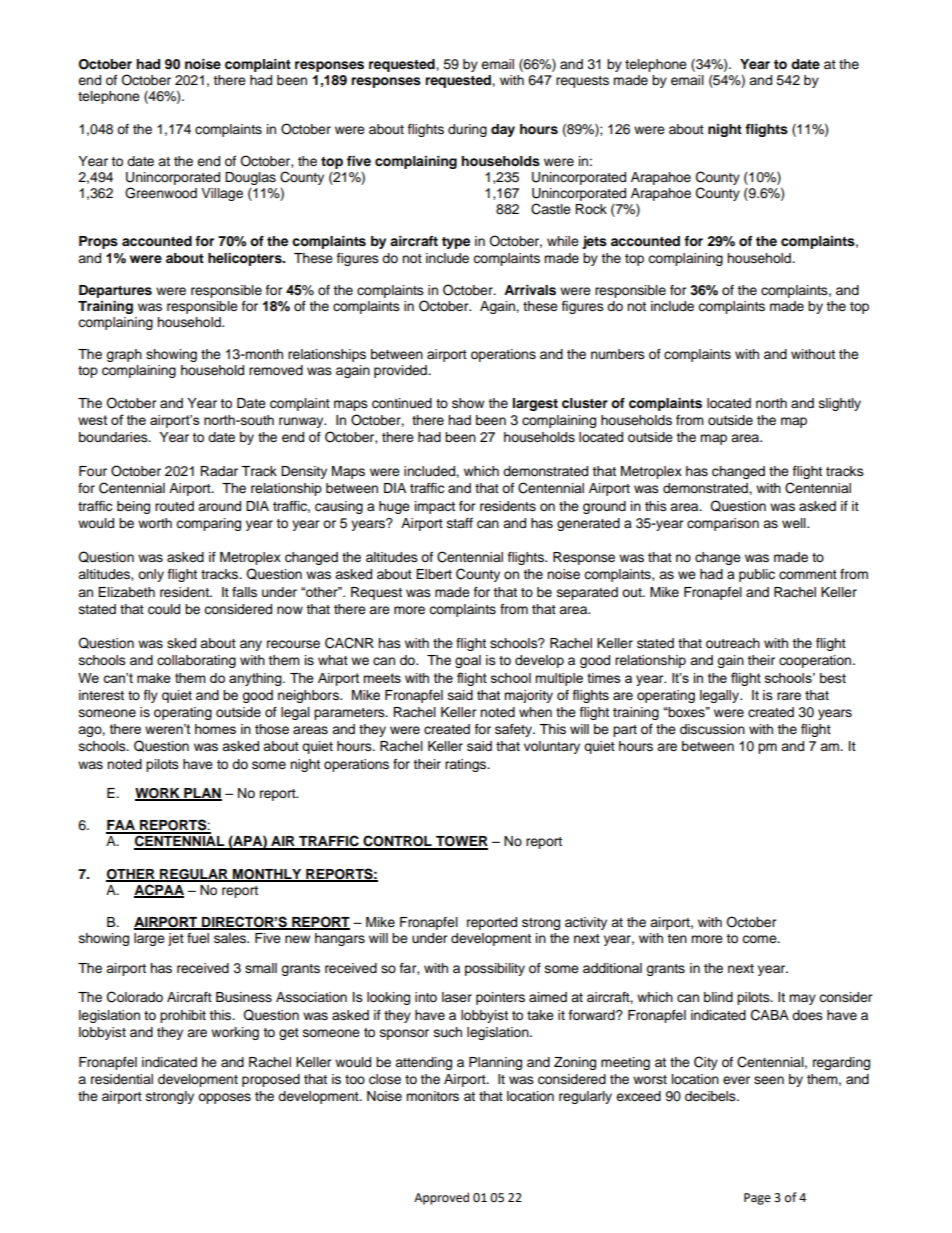 The width and height of the document is (952, 1233). I want to click on Approved, so click(441, 1198).
